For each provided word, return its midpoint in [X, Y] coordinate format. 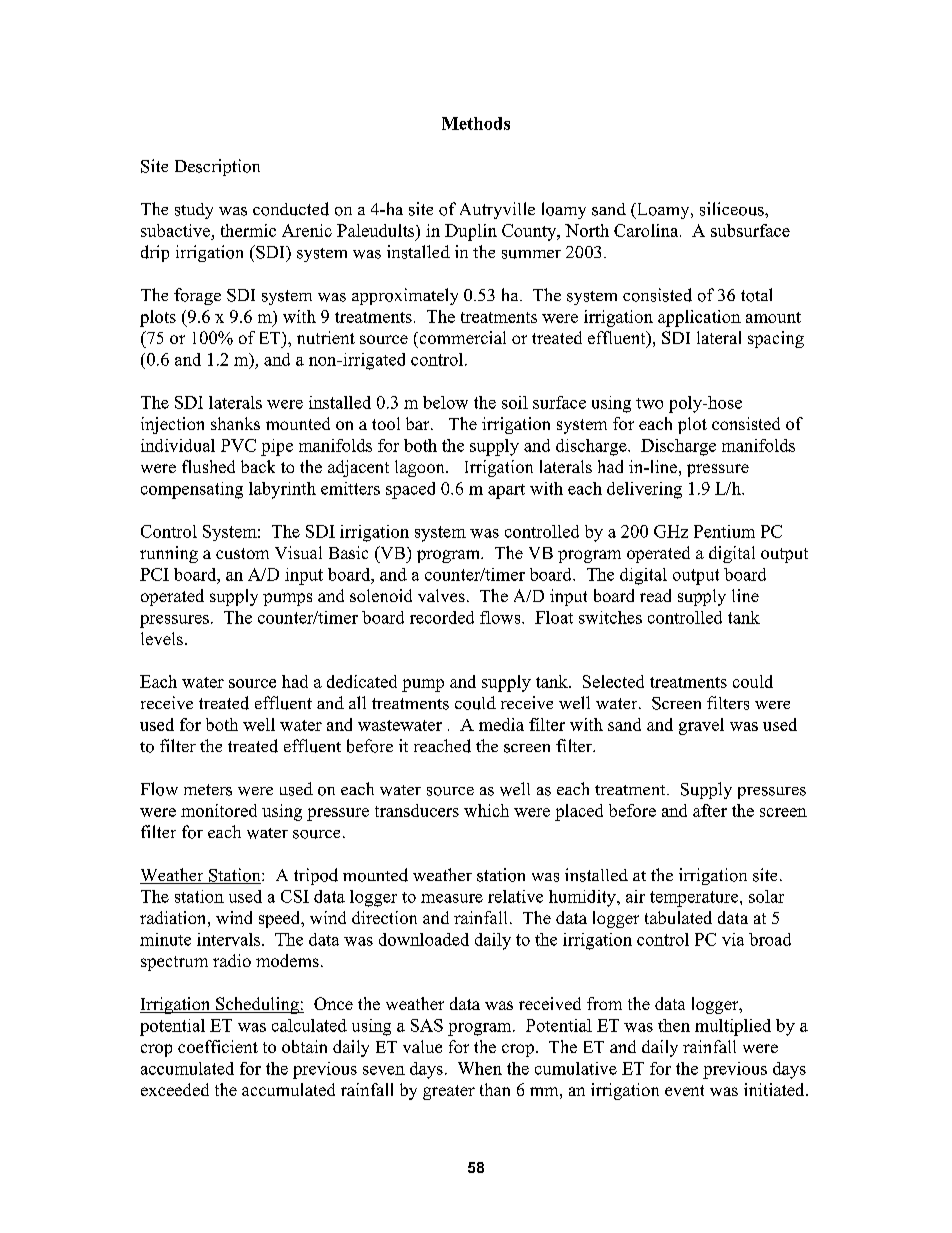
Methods [476, 123]
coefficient [218, 1046]
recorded [442, 617]
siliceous [733, 209]
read [655, 595]
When [480, 1068]
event [684, 1090]
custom [242, 553]
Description [217, 167]
